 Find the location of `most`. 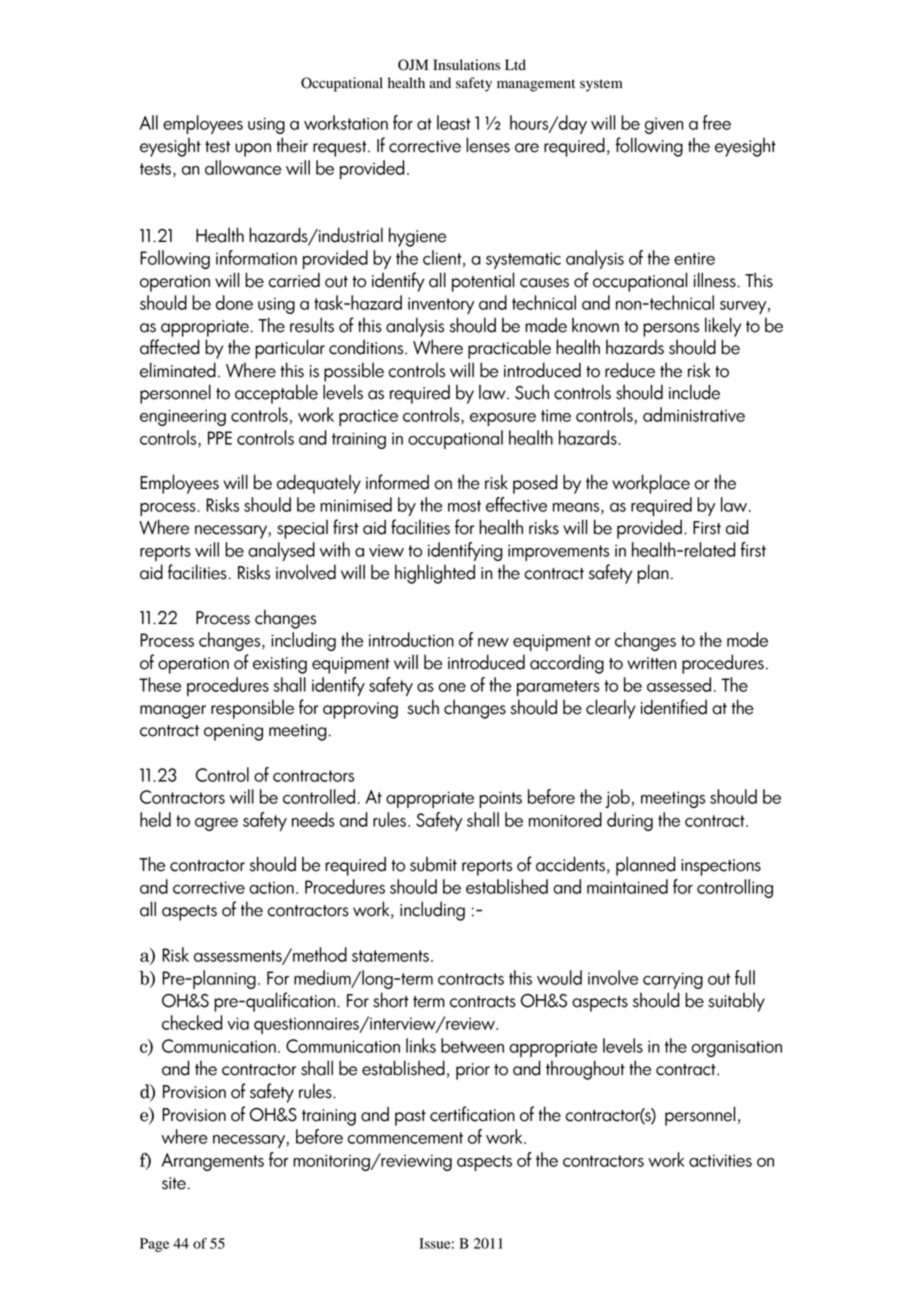

most is located at coordinates (464, 506).
